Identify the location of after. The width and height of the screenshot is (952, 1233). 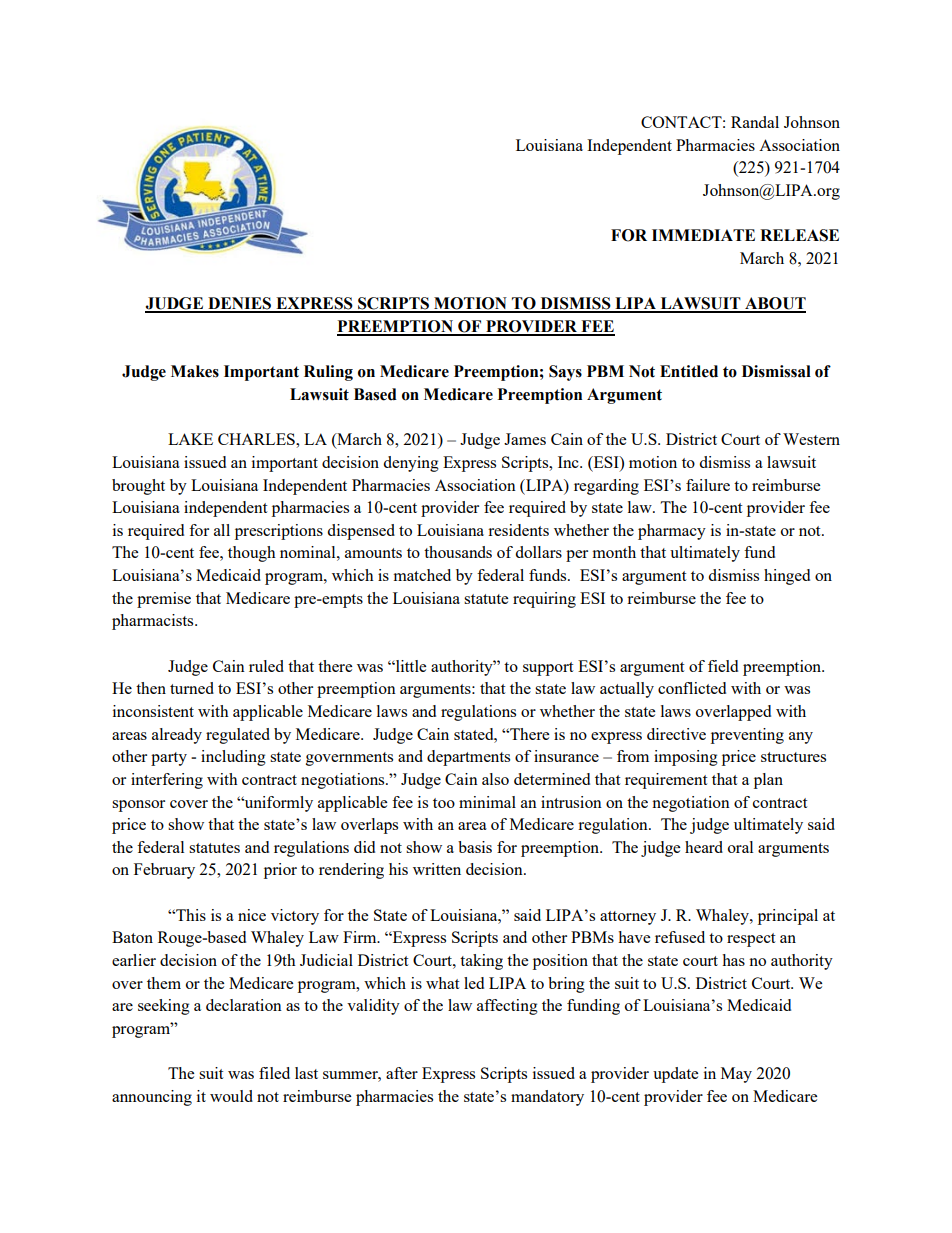
(402, 1073).
